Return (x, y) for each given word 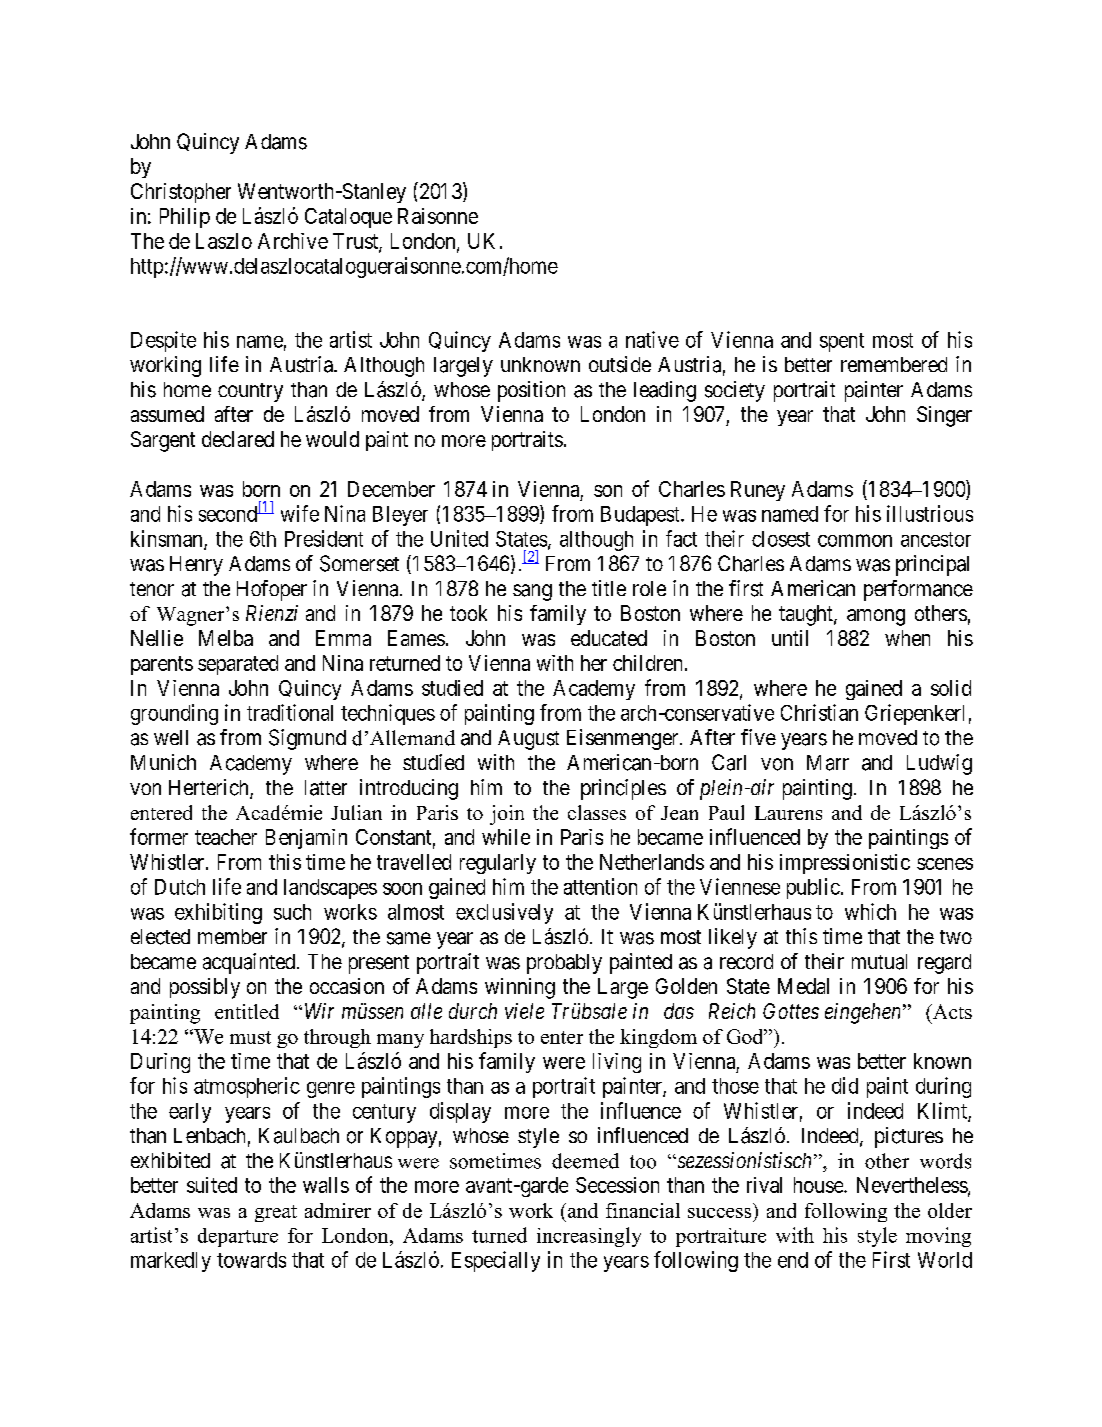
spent (842, 342)
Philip (185, 218)
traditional (290, 712)
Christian (819, 712)
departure (238, 1237)
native (652, 339)
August (528, 740)
